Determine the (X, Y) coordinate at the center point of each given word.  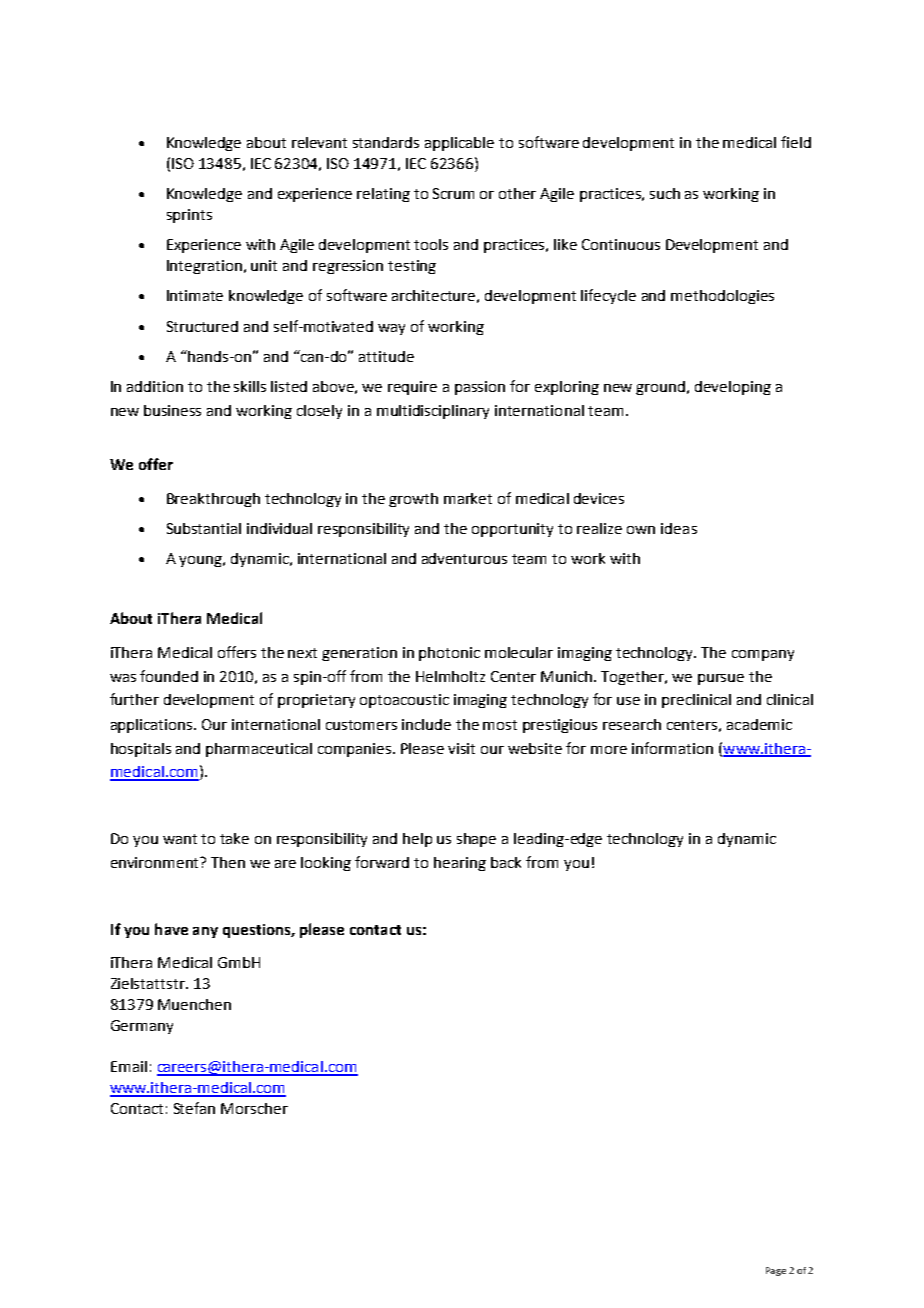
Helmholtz (450, 676)
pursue (721, 679)
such (665, 193)
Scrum (453, 193)
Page (776, 1271)
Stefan (194, 1108)
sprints (189, 216)
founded (169, 676)
